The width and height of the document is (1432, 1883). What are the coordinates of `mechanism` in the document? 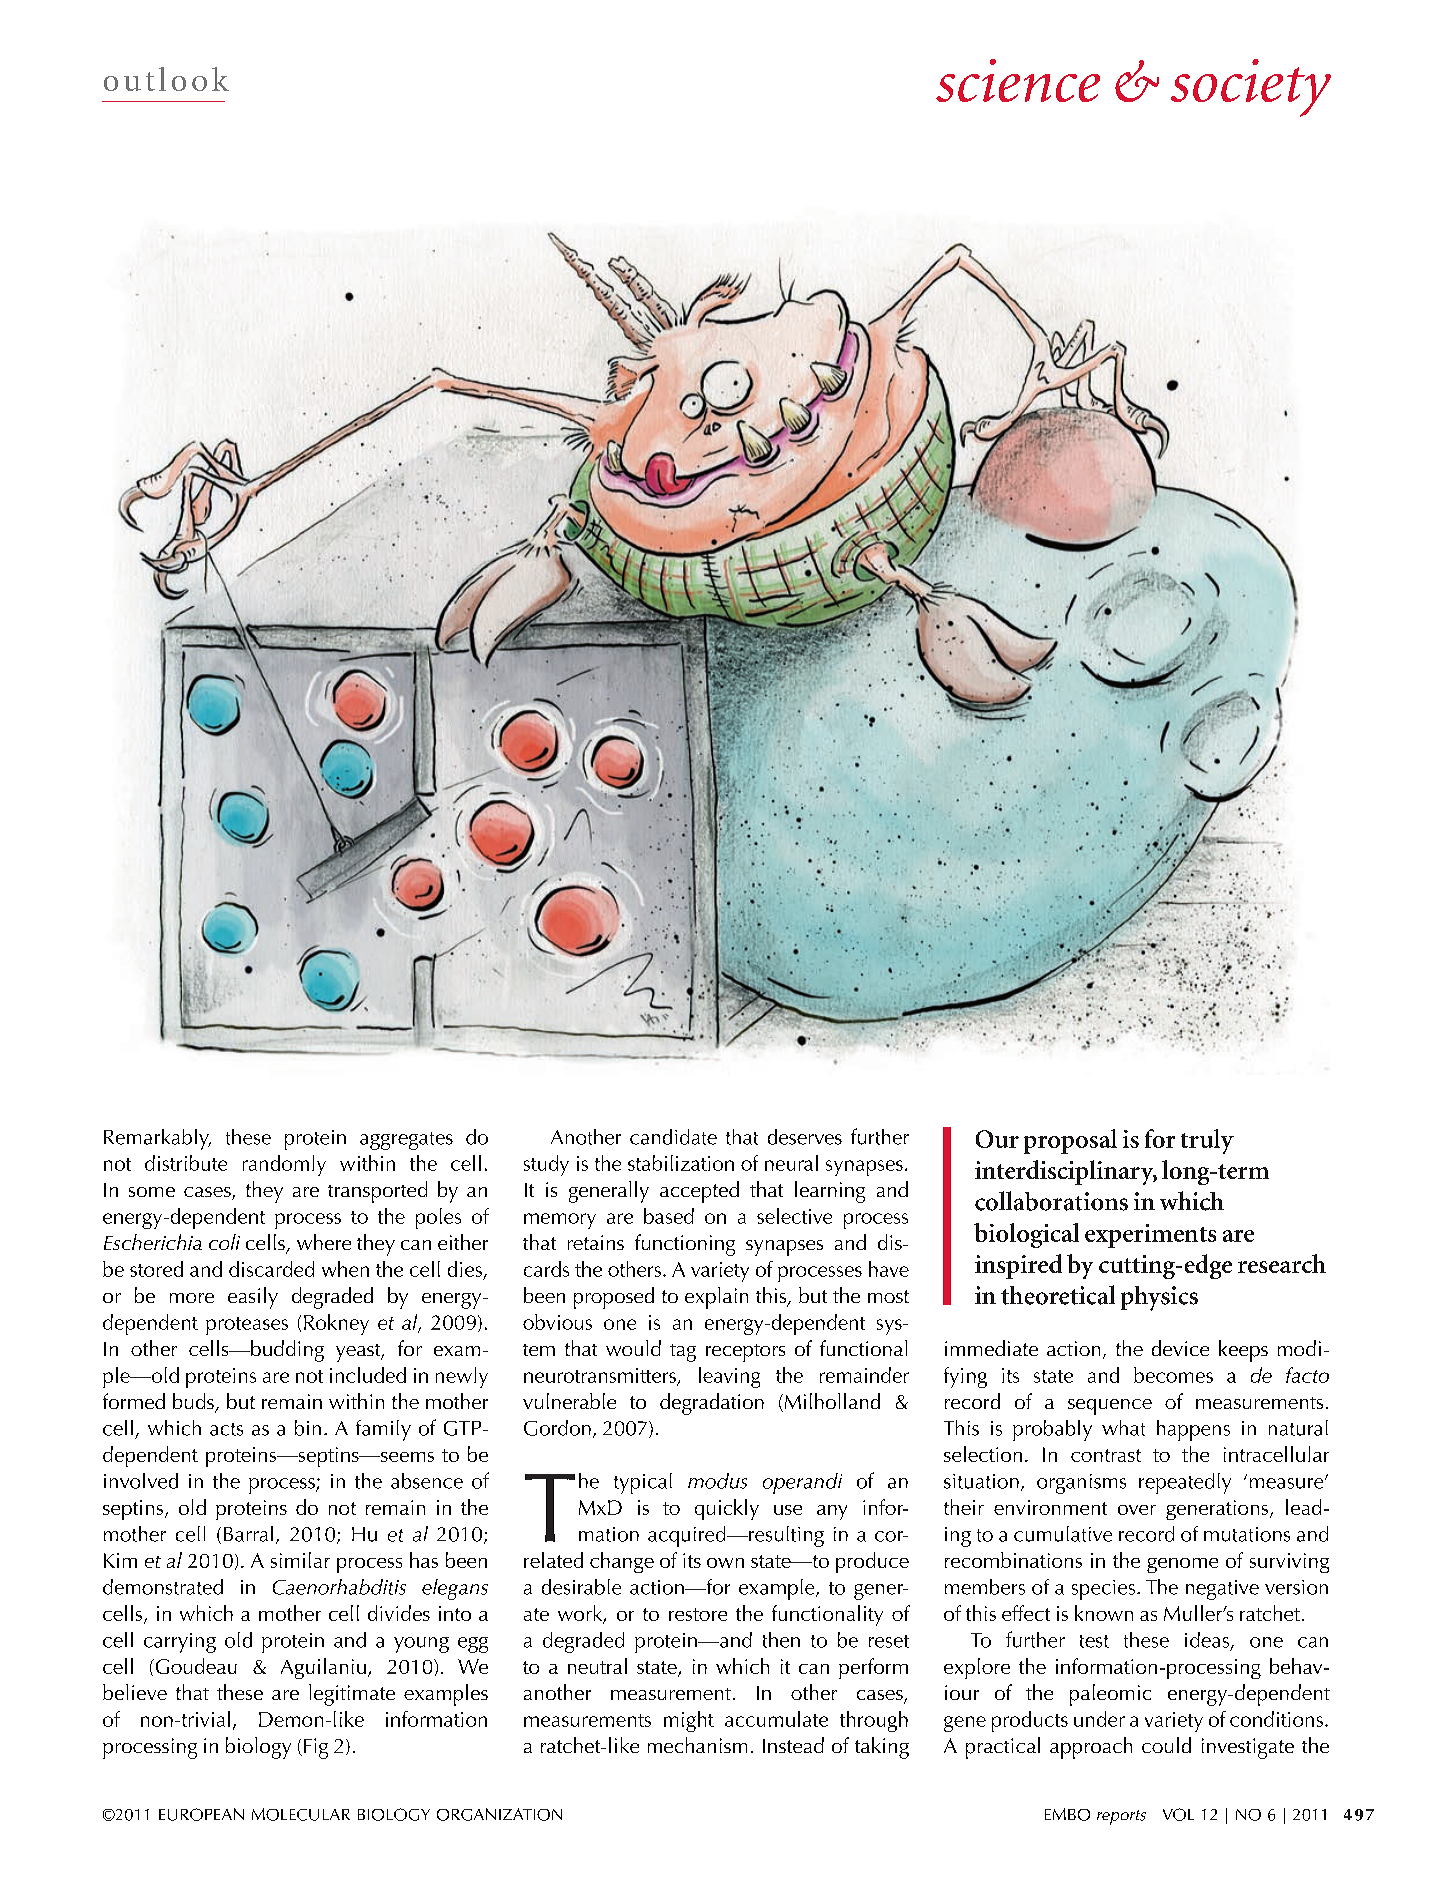 It's located at (697, 1745).
